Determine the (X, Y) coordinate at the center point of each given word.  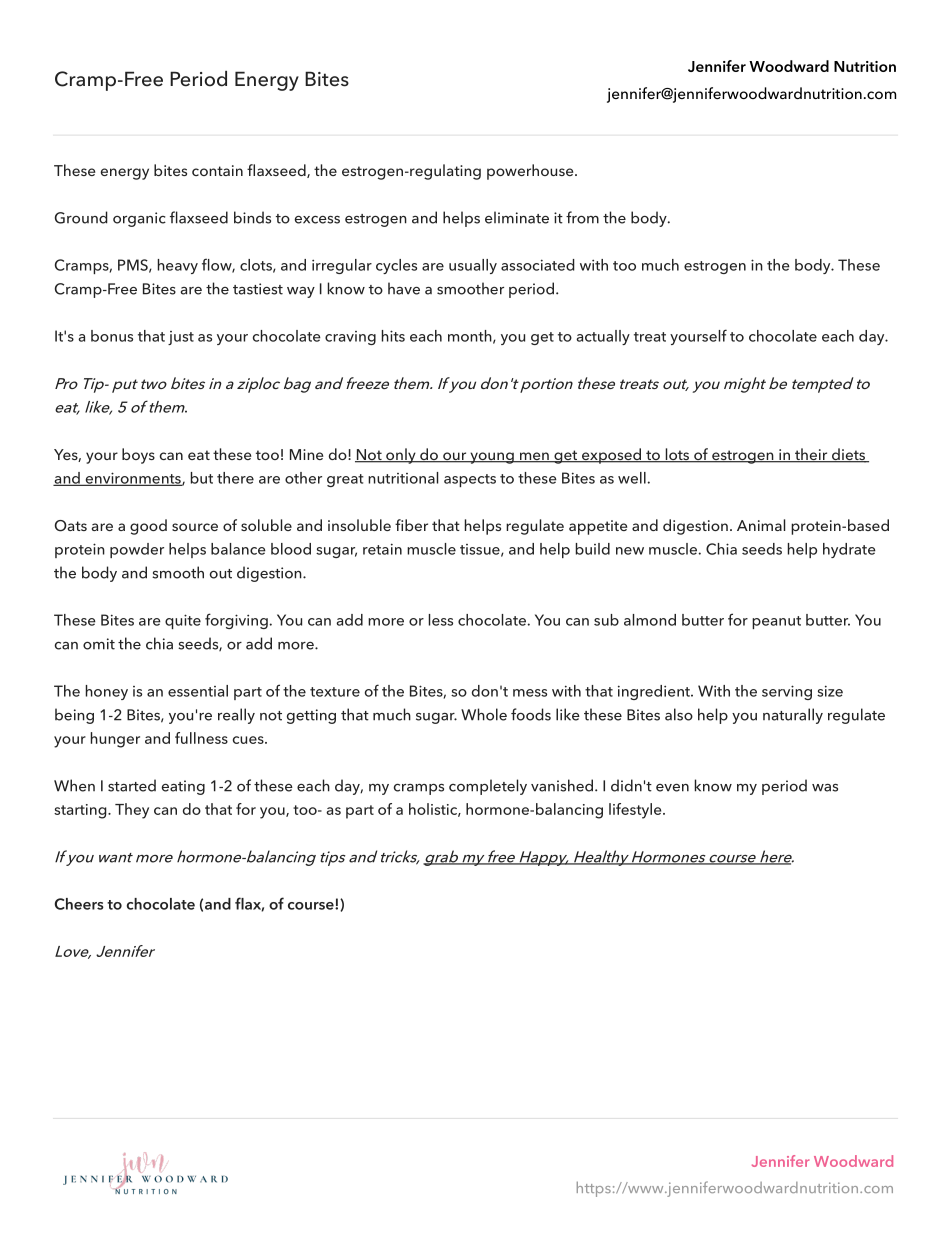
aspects (470, 480)
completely (488, 787)
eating (183, 787)
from (582, 217)
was (825, 788)
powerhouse (531, 172)
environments (133, 479)
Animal (761, 525)
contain (217, 170)
